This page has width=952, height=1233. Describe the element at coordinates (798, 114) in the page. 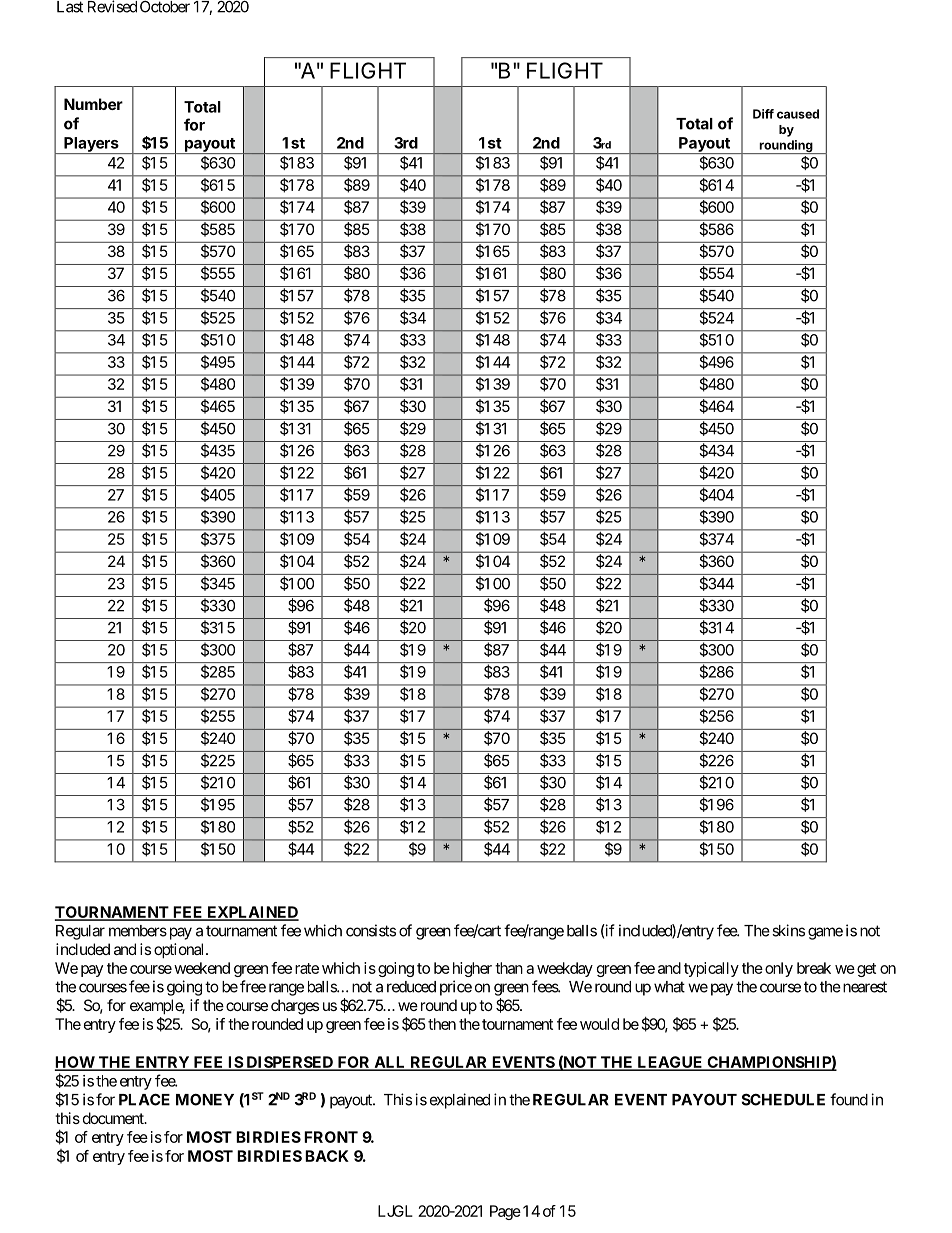

I see `caused` at that location.
